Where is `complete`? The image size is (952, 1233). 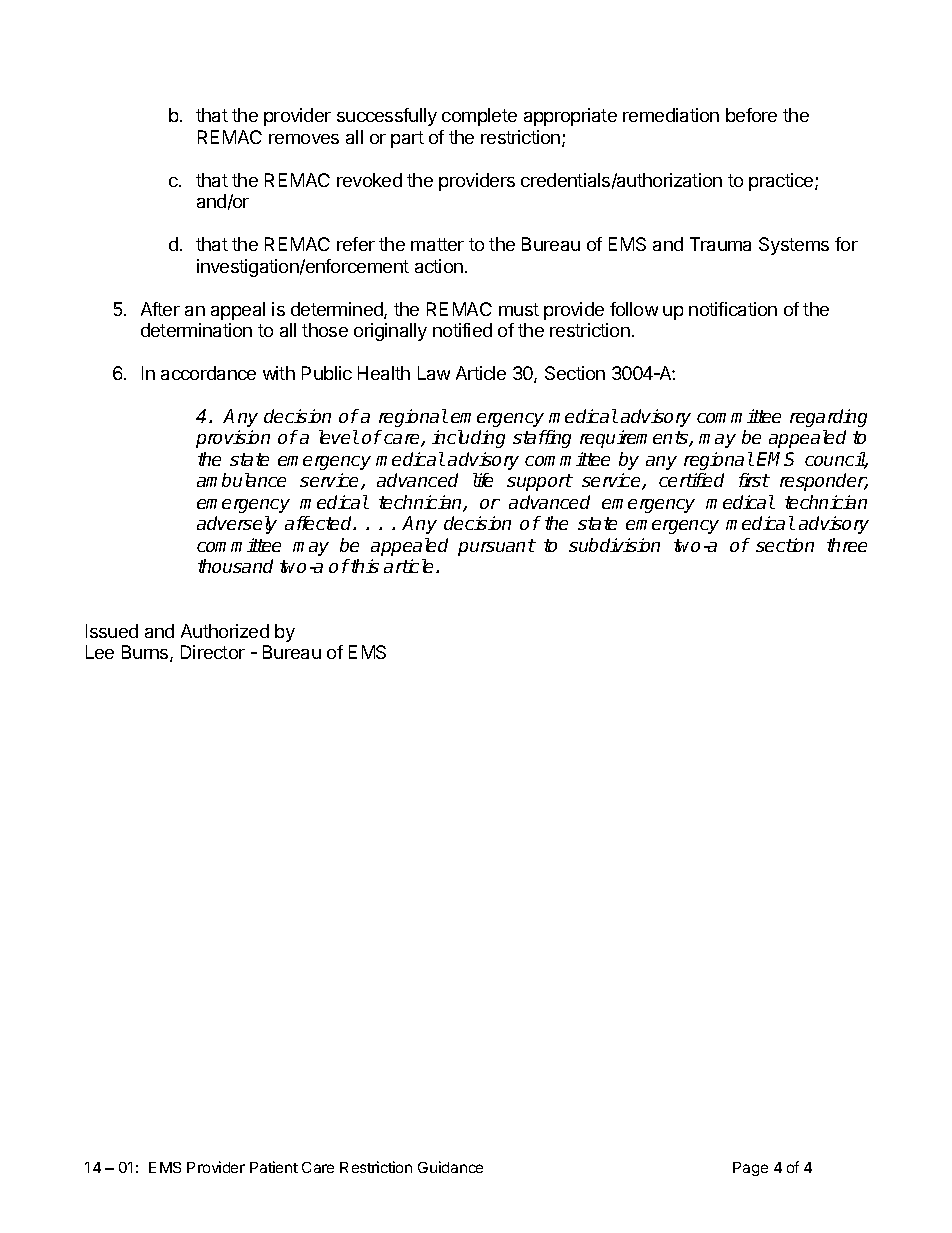
complete is located at coordinates (479, 117).
